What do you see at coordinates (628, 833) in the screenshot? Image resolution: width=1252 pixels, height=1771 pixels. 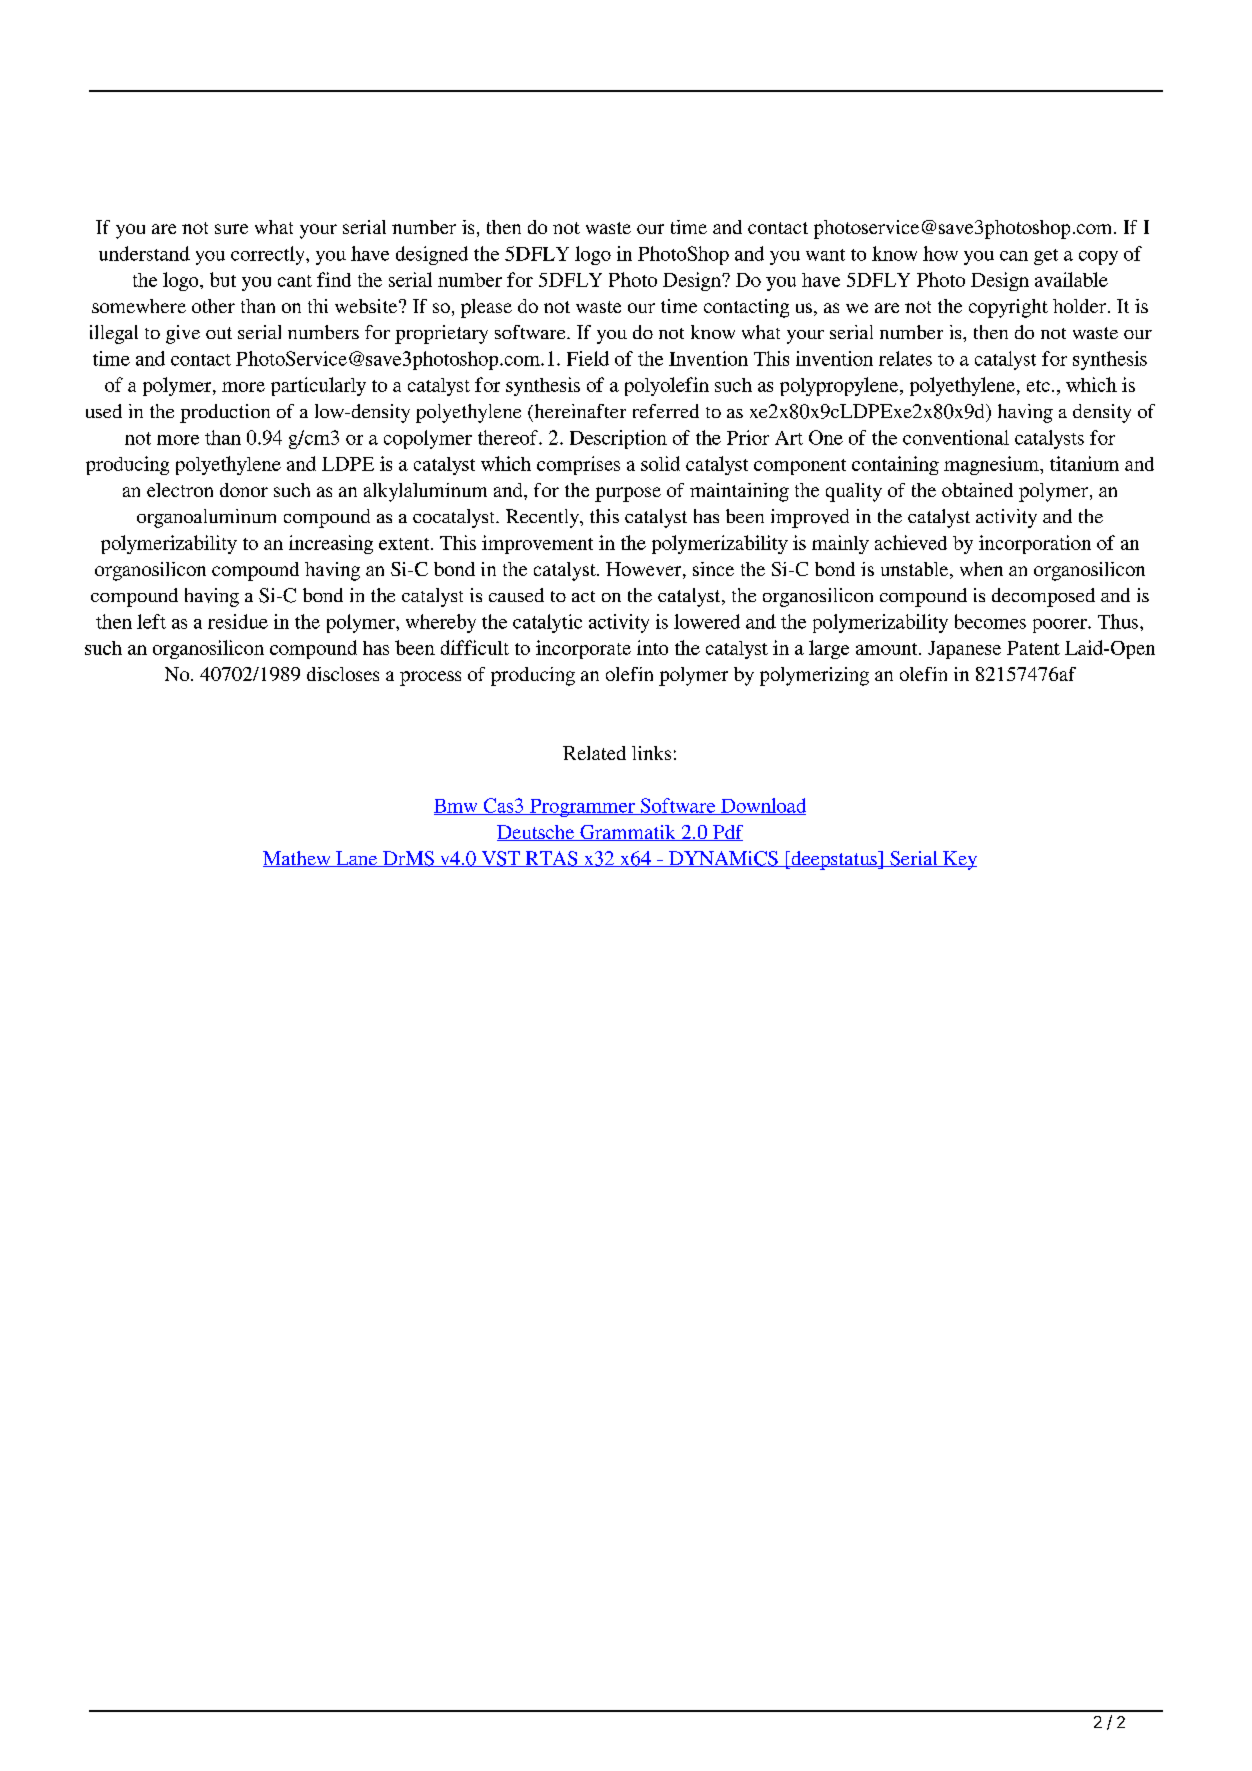 I see `Grammatik` at bounding box center [628, 833].
